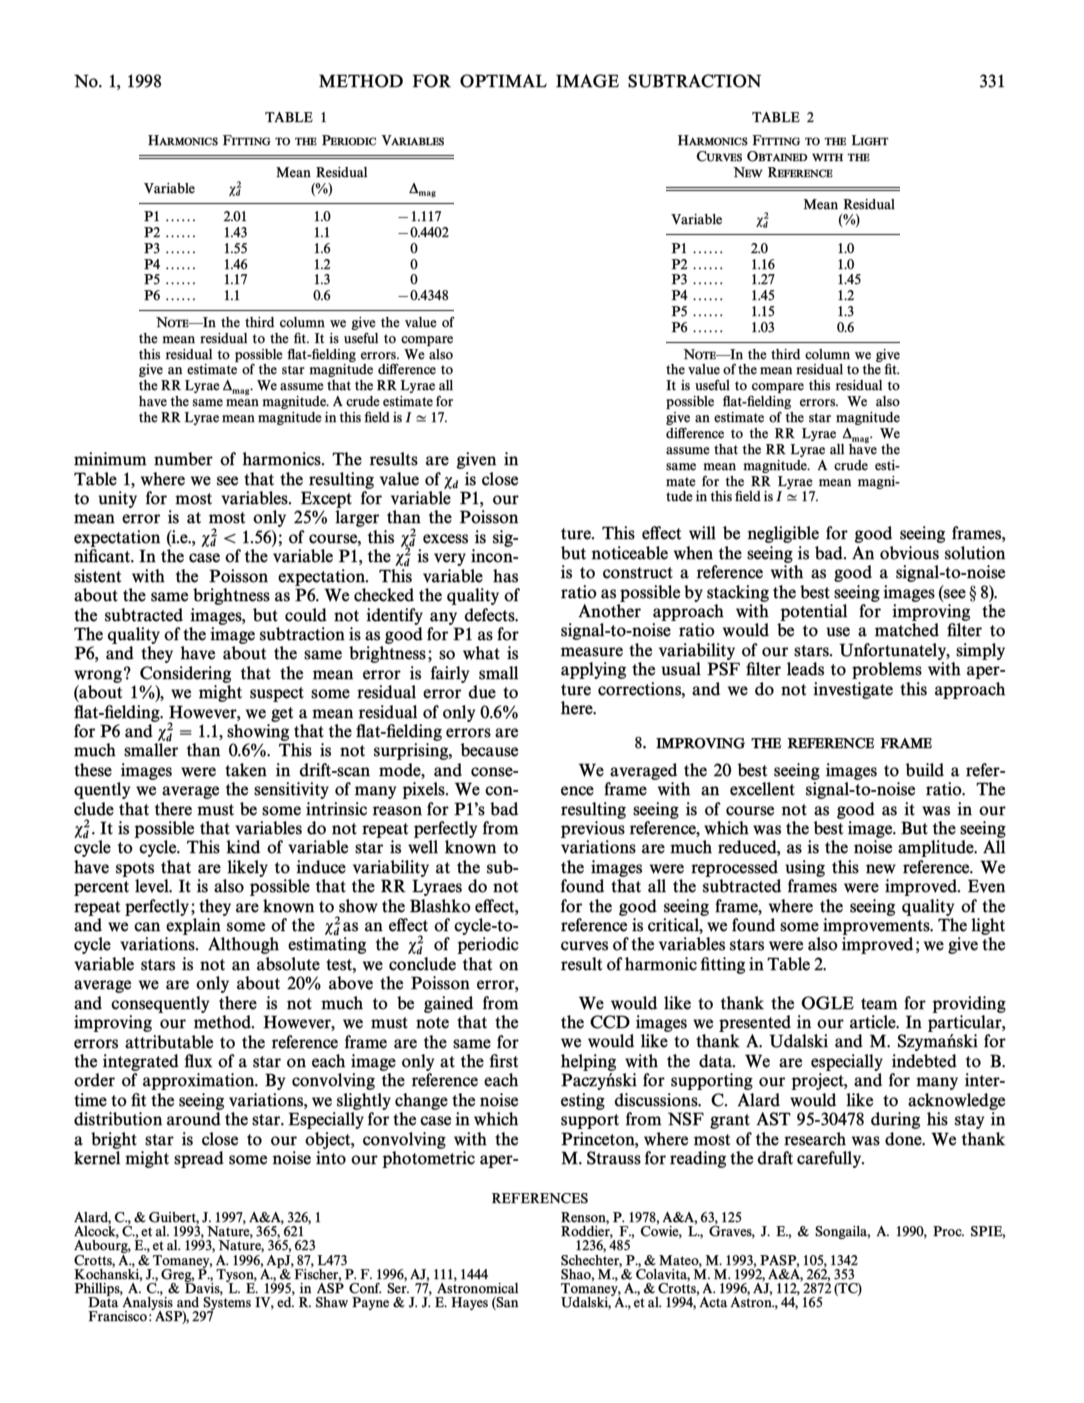 The width and height of the screenshot is (1084, 1403). What do you see at coordinates (783, 534) in the screenshot?
I see `negligible` at bounding box center [783, 534].
